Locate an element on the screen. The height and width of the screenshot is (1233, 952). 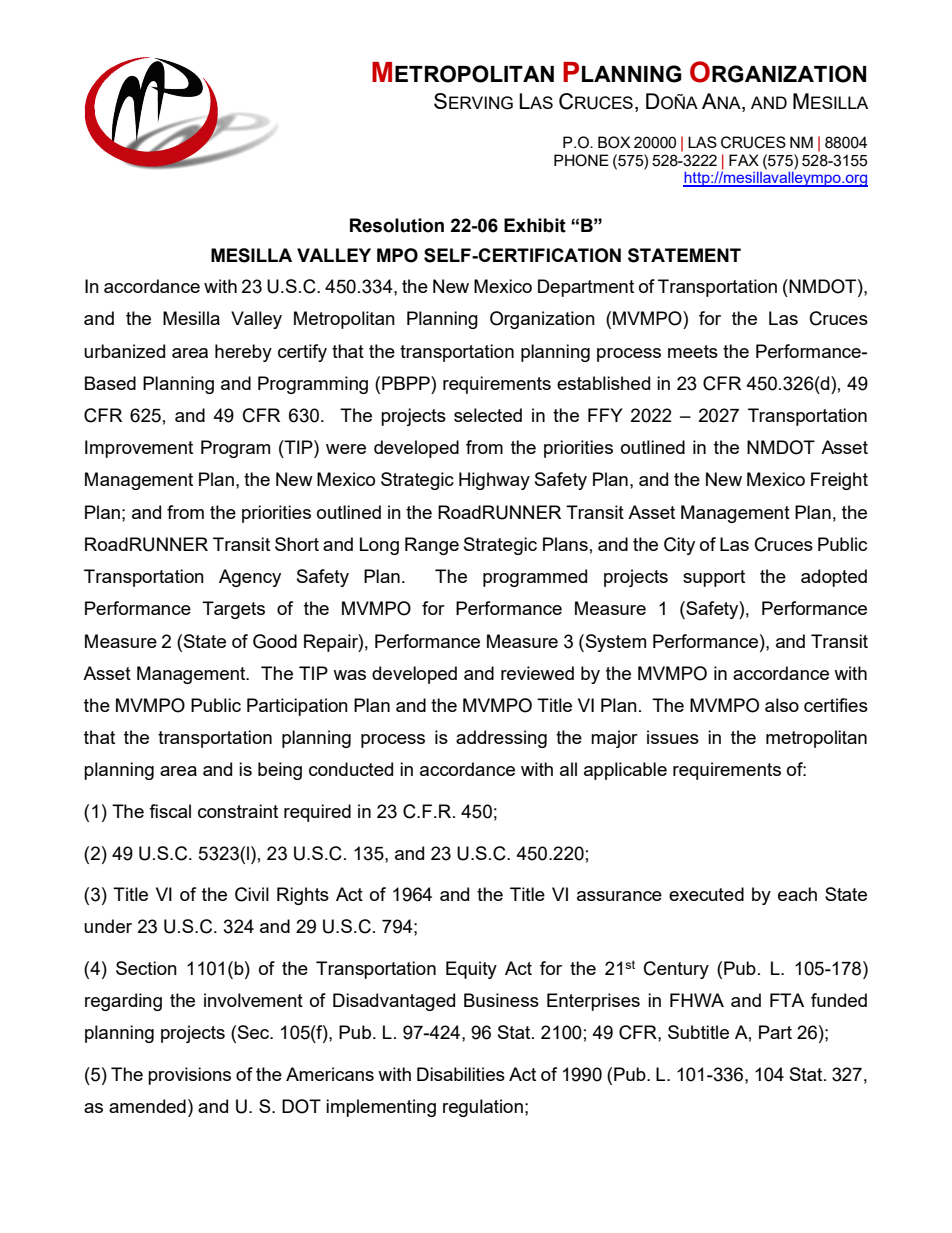
City is located at coordinates (679, 546).
